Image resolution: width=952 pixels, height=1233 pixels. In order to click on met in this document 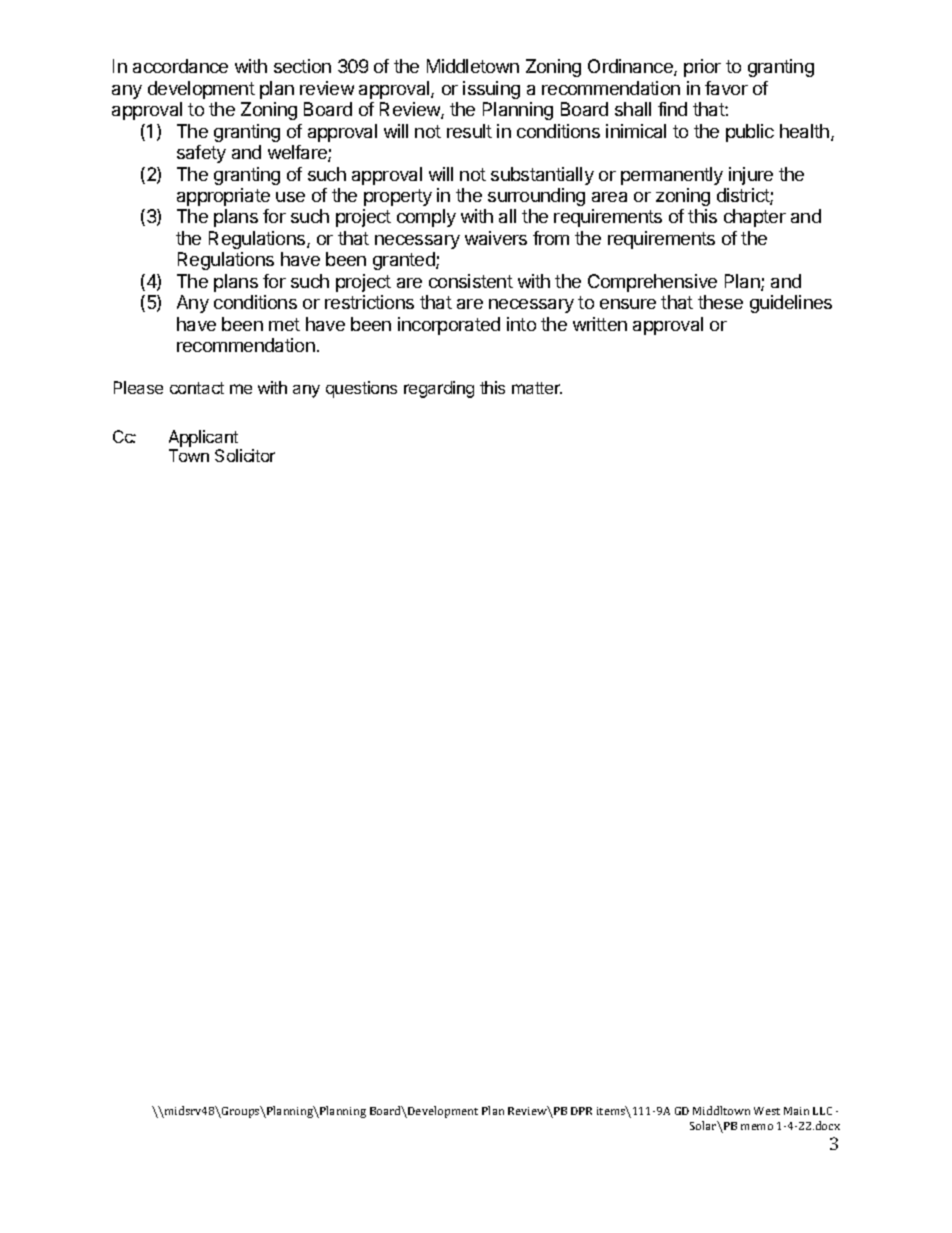, I will do `click(284, 324)`.
